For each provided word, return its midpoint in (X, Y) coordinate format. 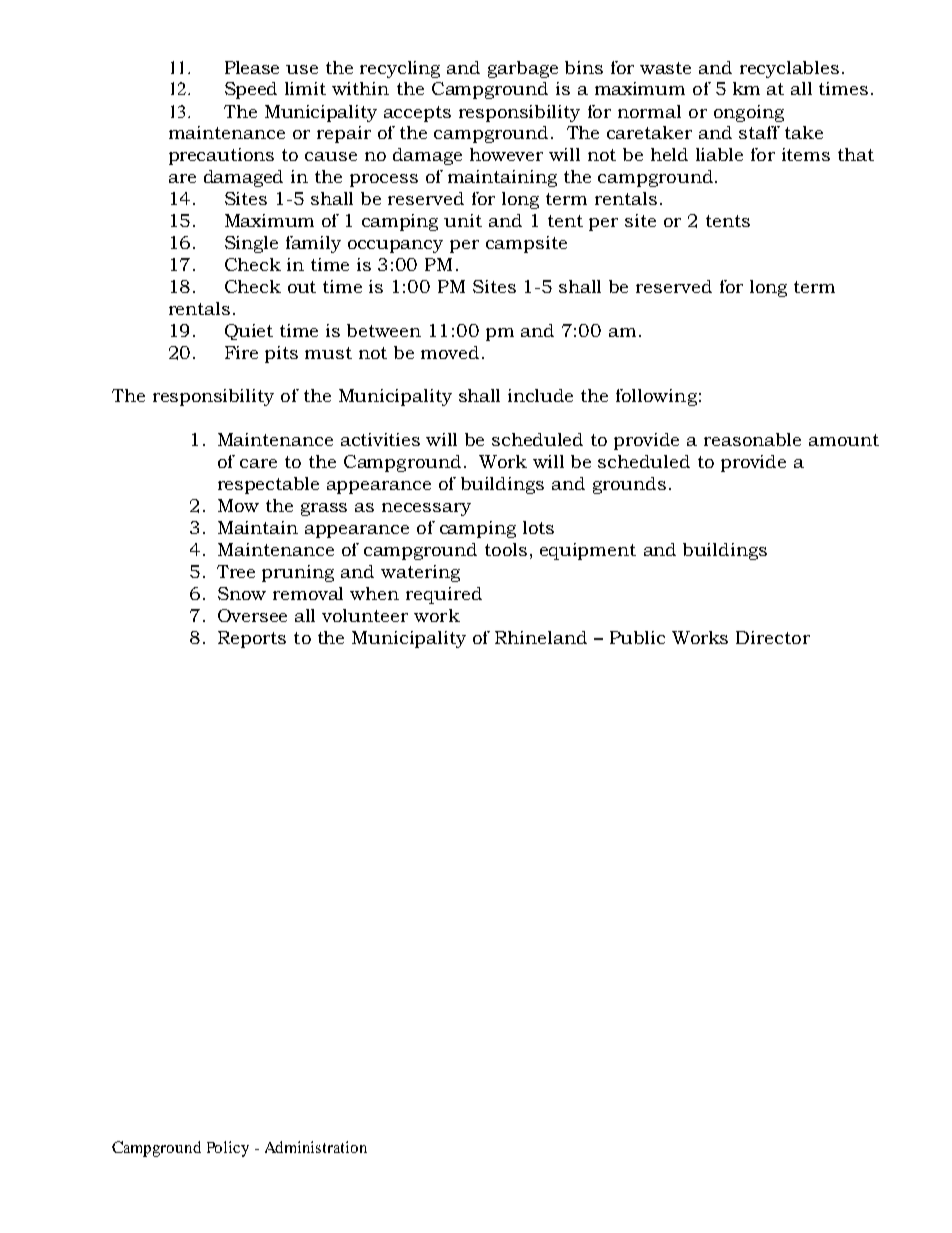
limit (305, 88)
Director (773, 637)
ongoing (749, 113)
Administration (316, 1147)
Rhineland (541, 637)
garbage (523, 69)
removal (308, 593)
